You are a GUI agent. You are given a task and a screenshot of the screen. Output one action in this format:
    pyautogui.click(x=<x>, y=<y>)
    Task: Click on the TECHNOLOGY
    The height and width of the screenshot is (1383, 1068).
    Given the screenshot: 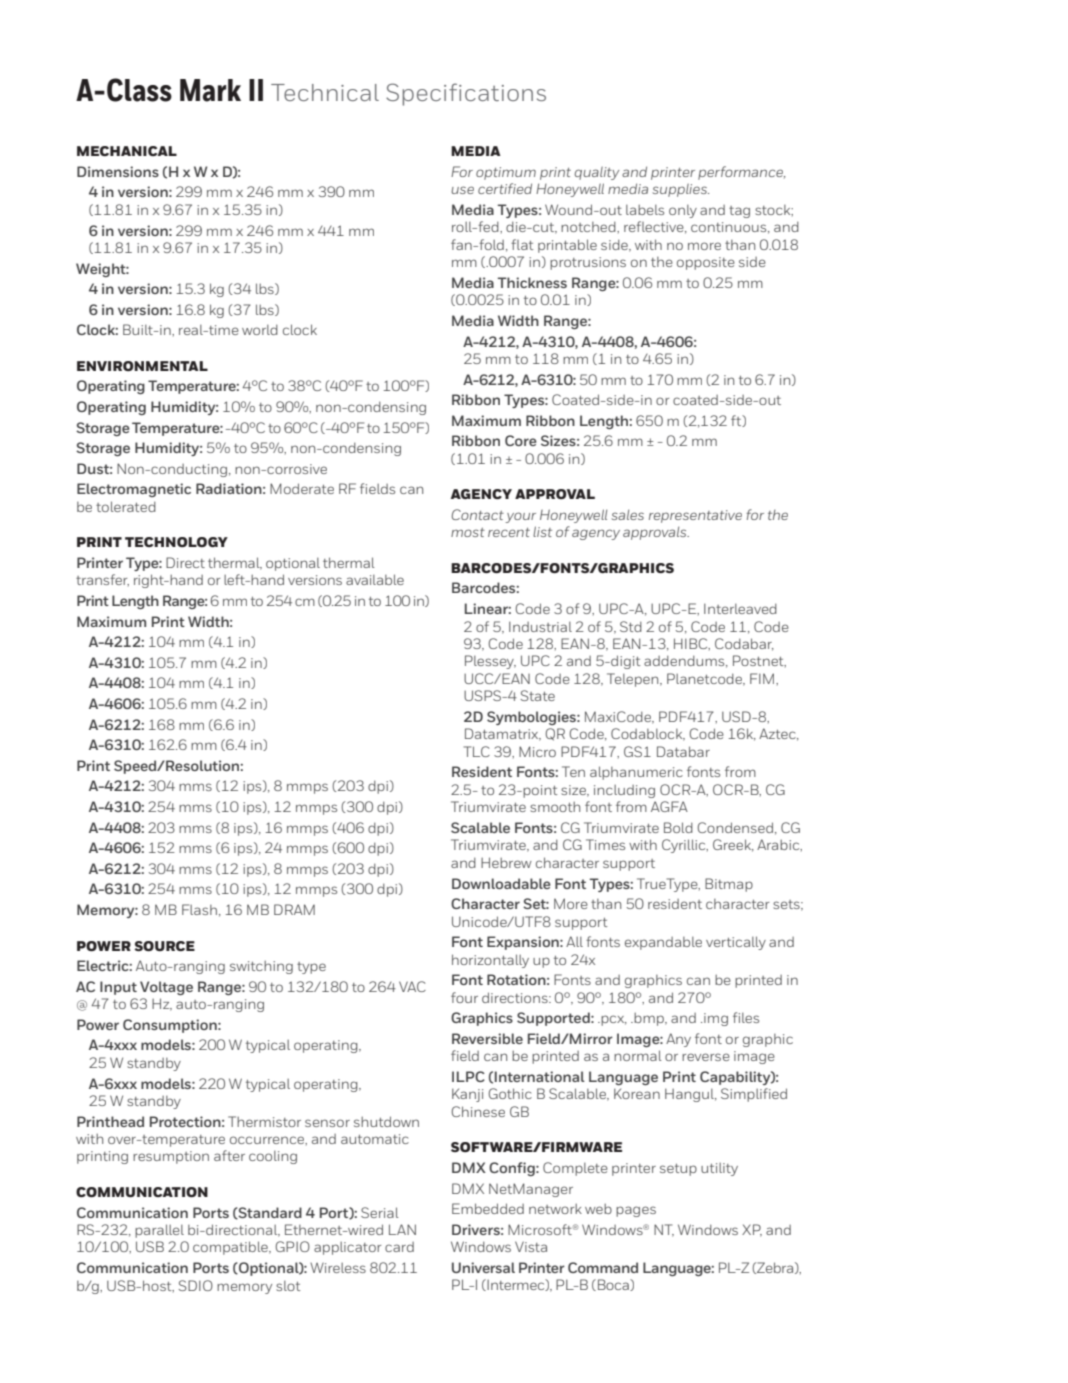 What is the action you would take?
    pyautogui.click(x=176, y=542)
